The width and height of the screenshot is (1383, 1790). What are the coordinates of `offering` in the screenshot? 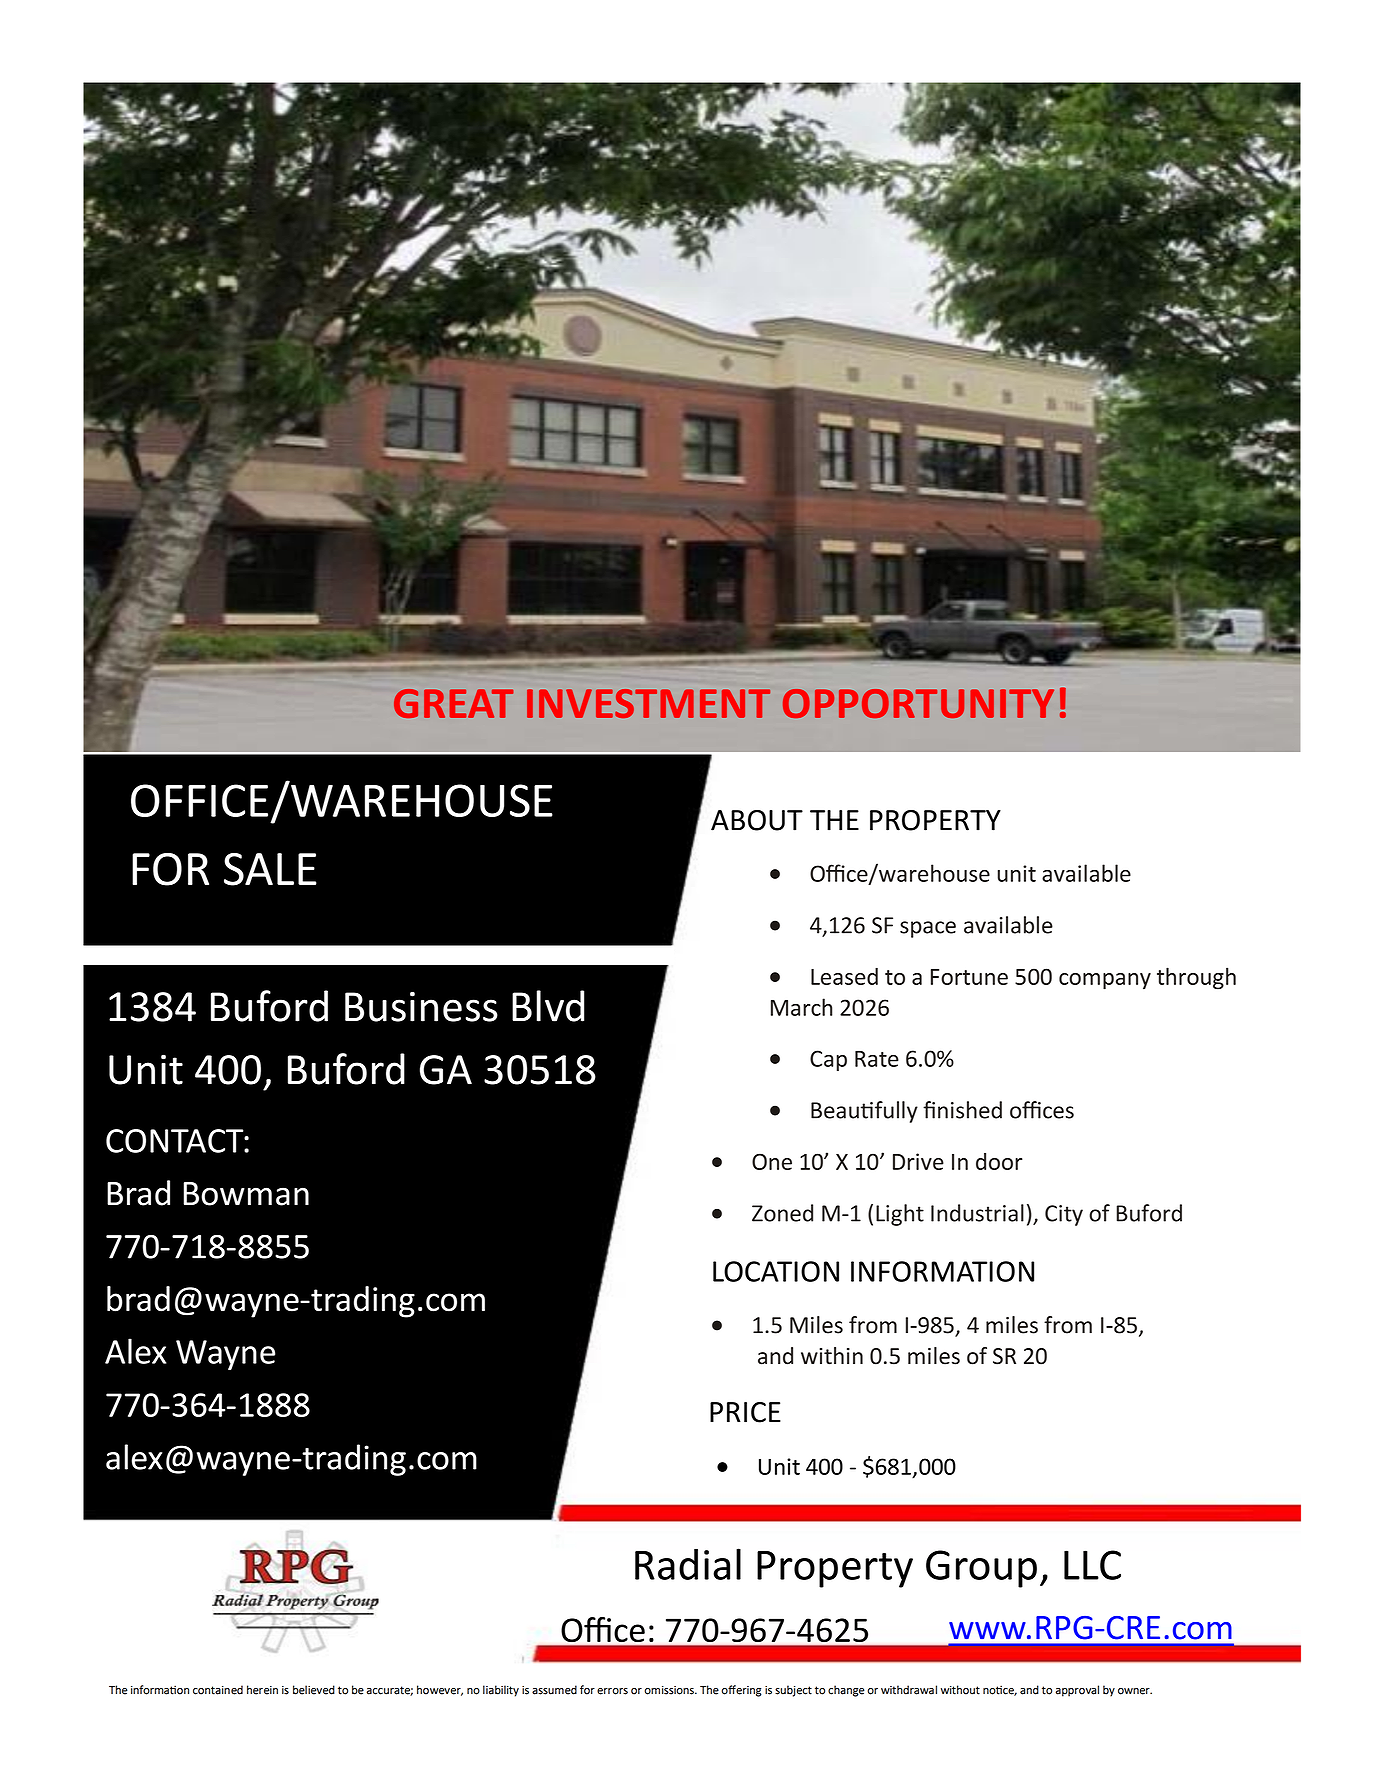 It's located at (741, 1691).
